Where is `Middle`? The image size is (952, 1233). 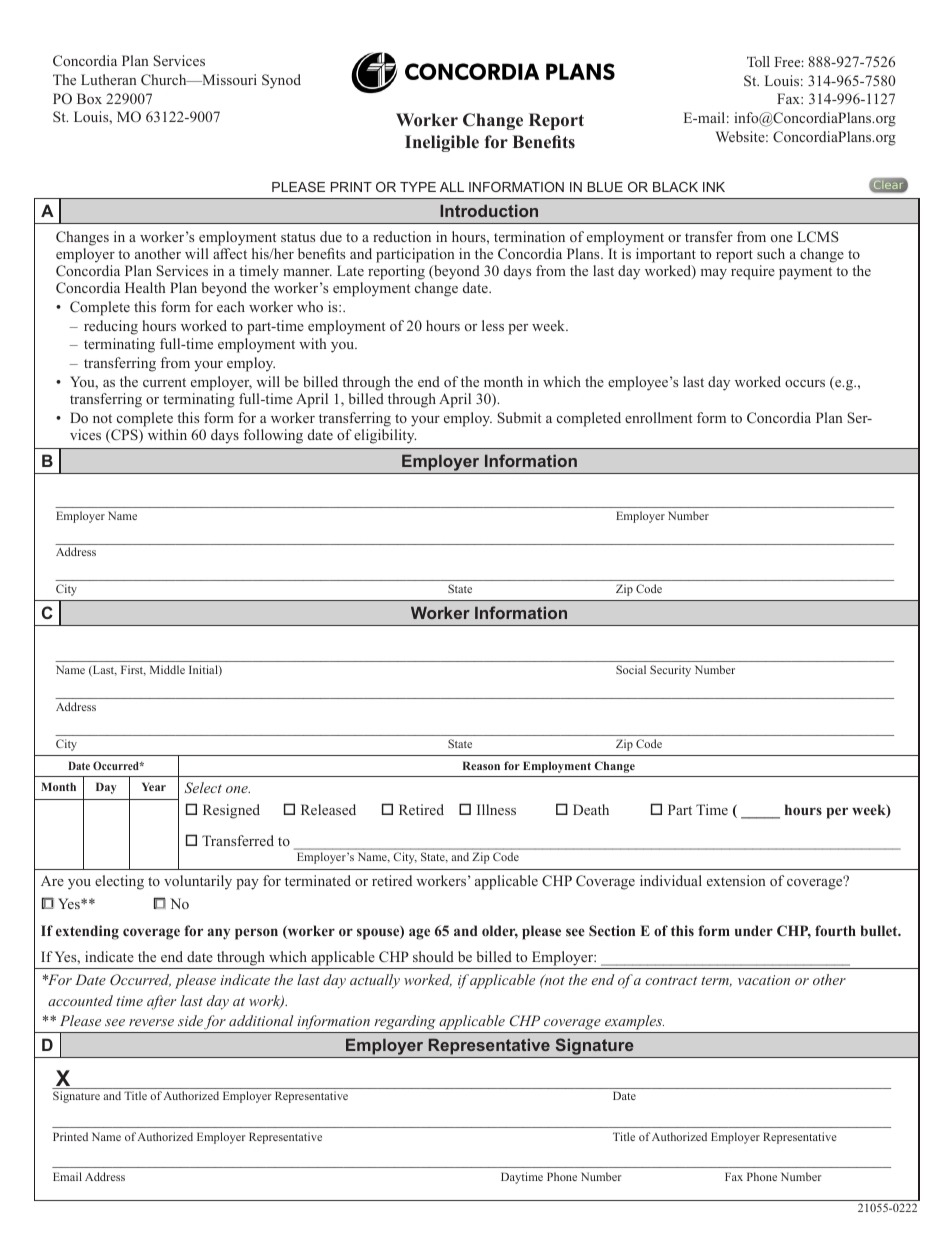 Middle is located at coordinates (167, 669).
